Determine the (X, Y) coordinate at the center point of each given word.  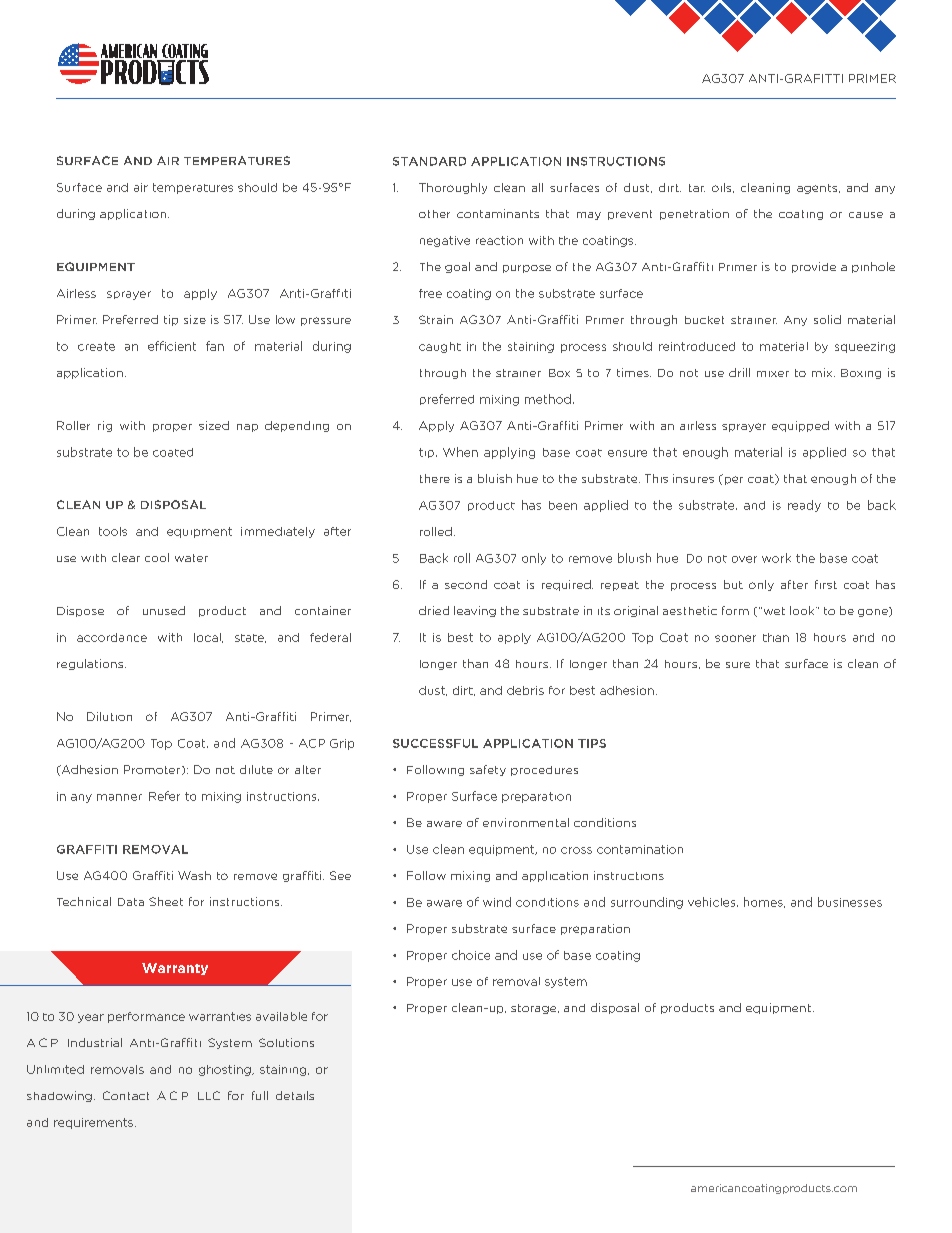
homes (764, 902)
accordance (112, 637)
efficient (172, 346)
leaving (475, 611)
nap (247, 428)
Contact (126, 1095)
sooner (735, 638)
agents (818, 189)
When (460, 452)
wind (497, 902)
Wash (194, 875)
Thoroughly (453, 188)
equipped (800, 426)
